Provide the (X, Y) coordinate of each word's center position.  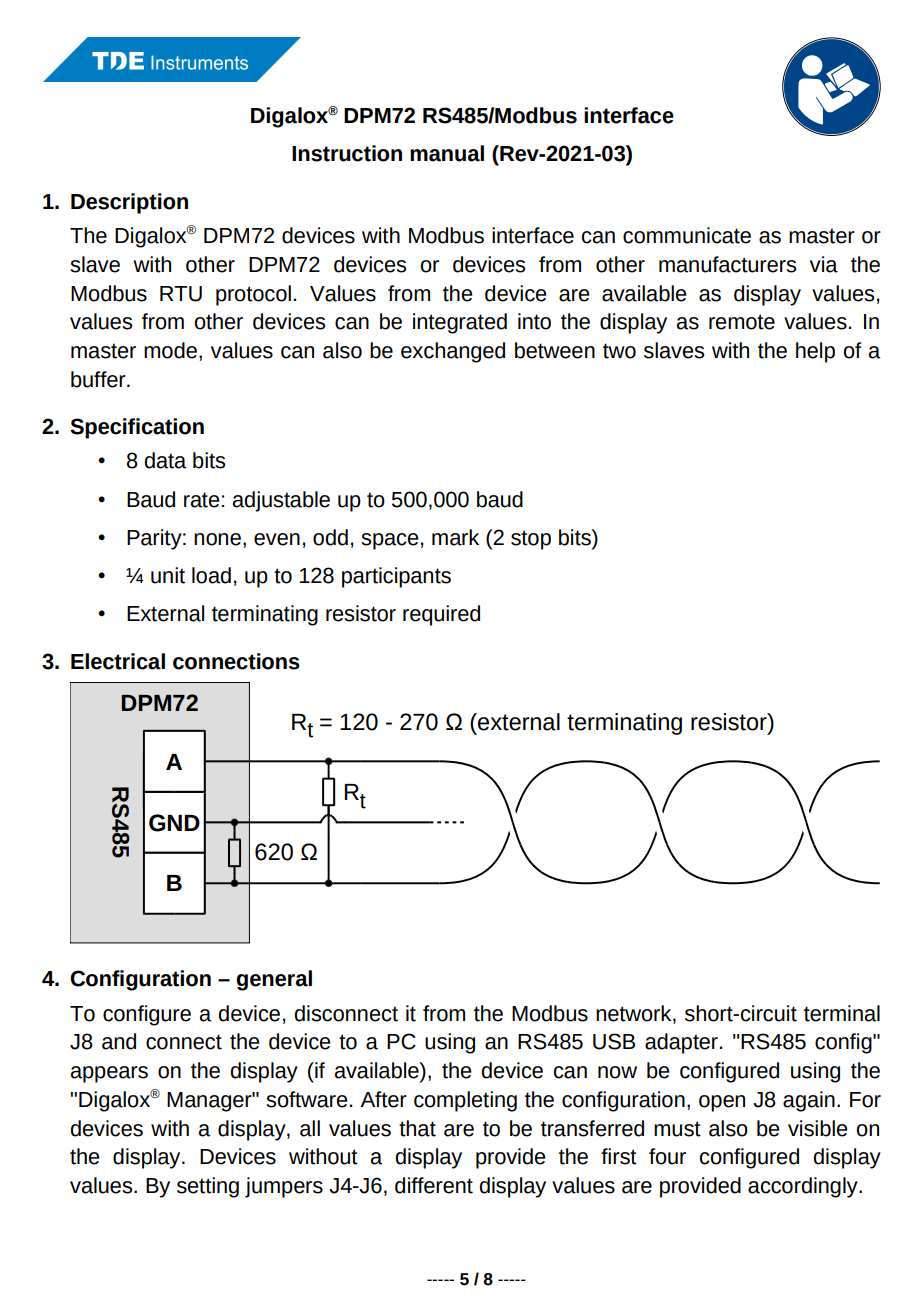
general (274, 980)
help (815, 352)
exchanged (453, 352)
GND (174, 823)
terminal (842, 1013)
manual (447, 153)
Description (129, 203)
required (441, 615)
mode (170, 350)
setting (208, 1187)
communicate (687, 235)
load (211, 575)
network (635, 1013)
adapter (681, 1043)
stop (531, 540)
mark (455, 537)
